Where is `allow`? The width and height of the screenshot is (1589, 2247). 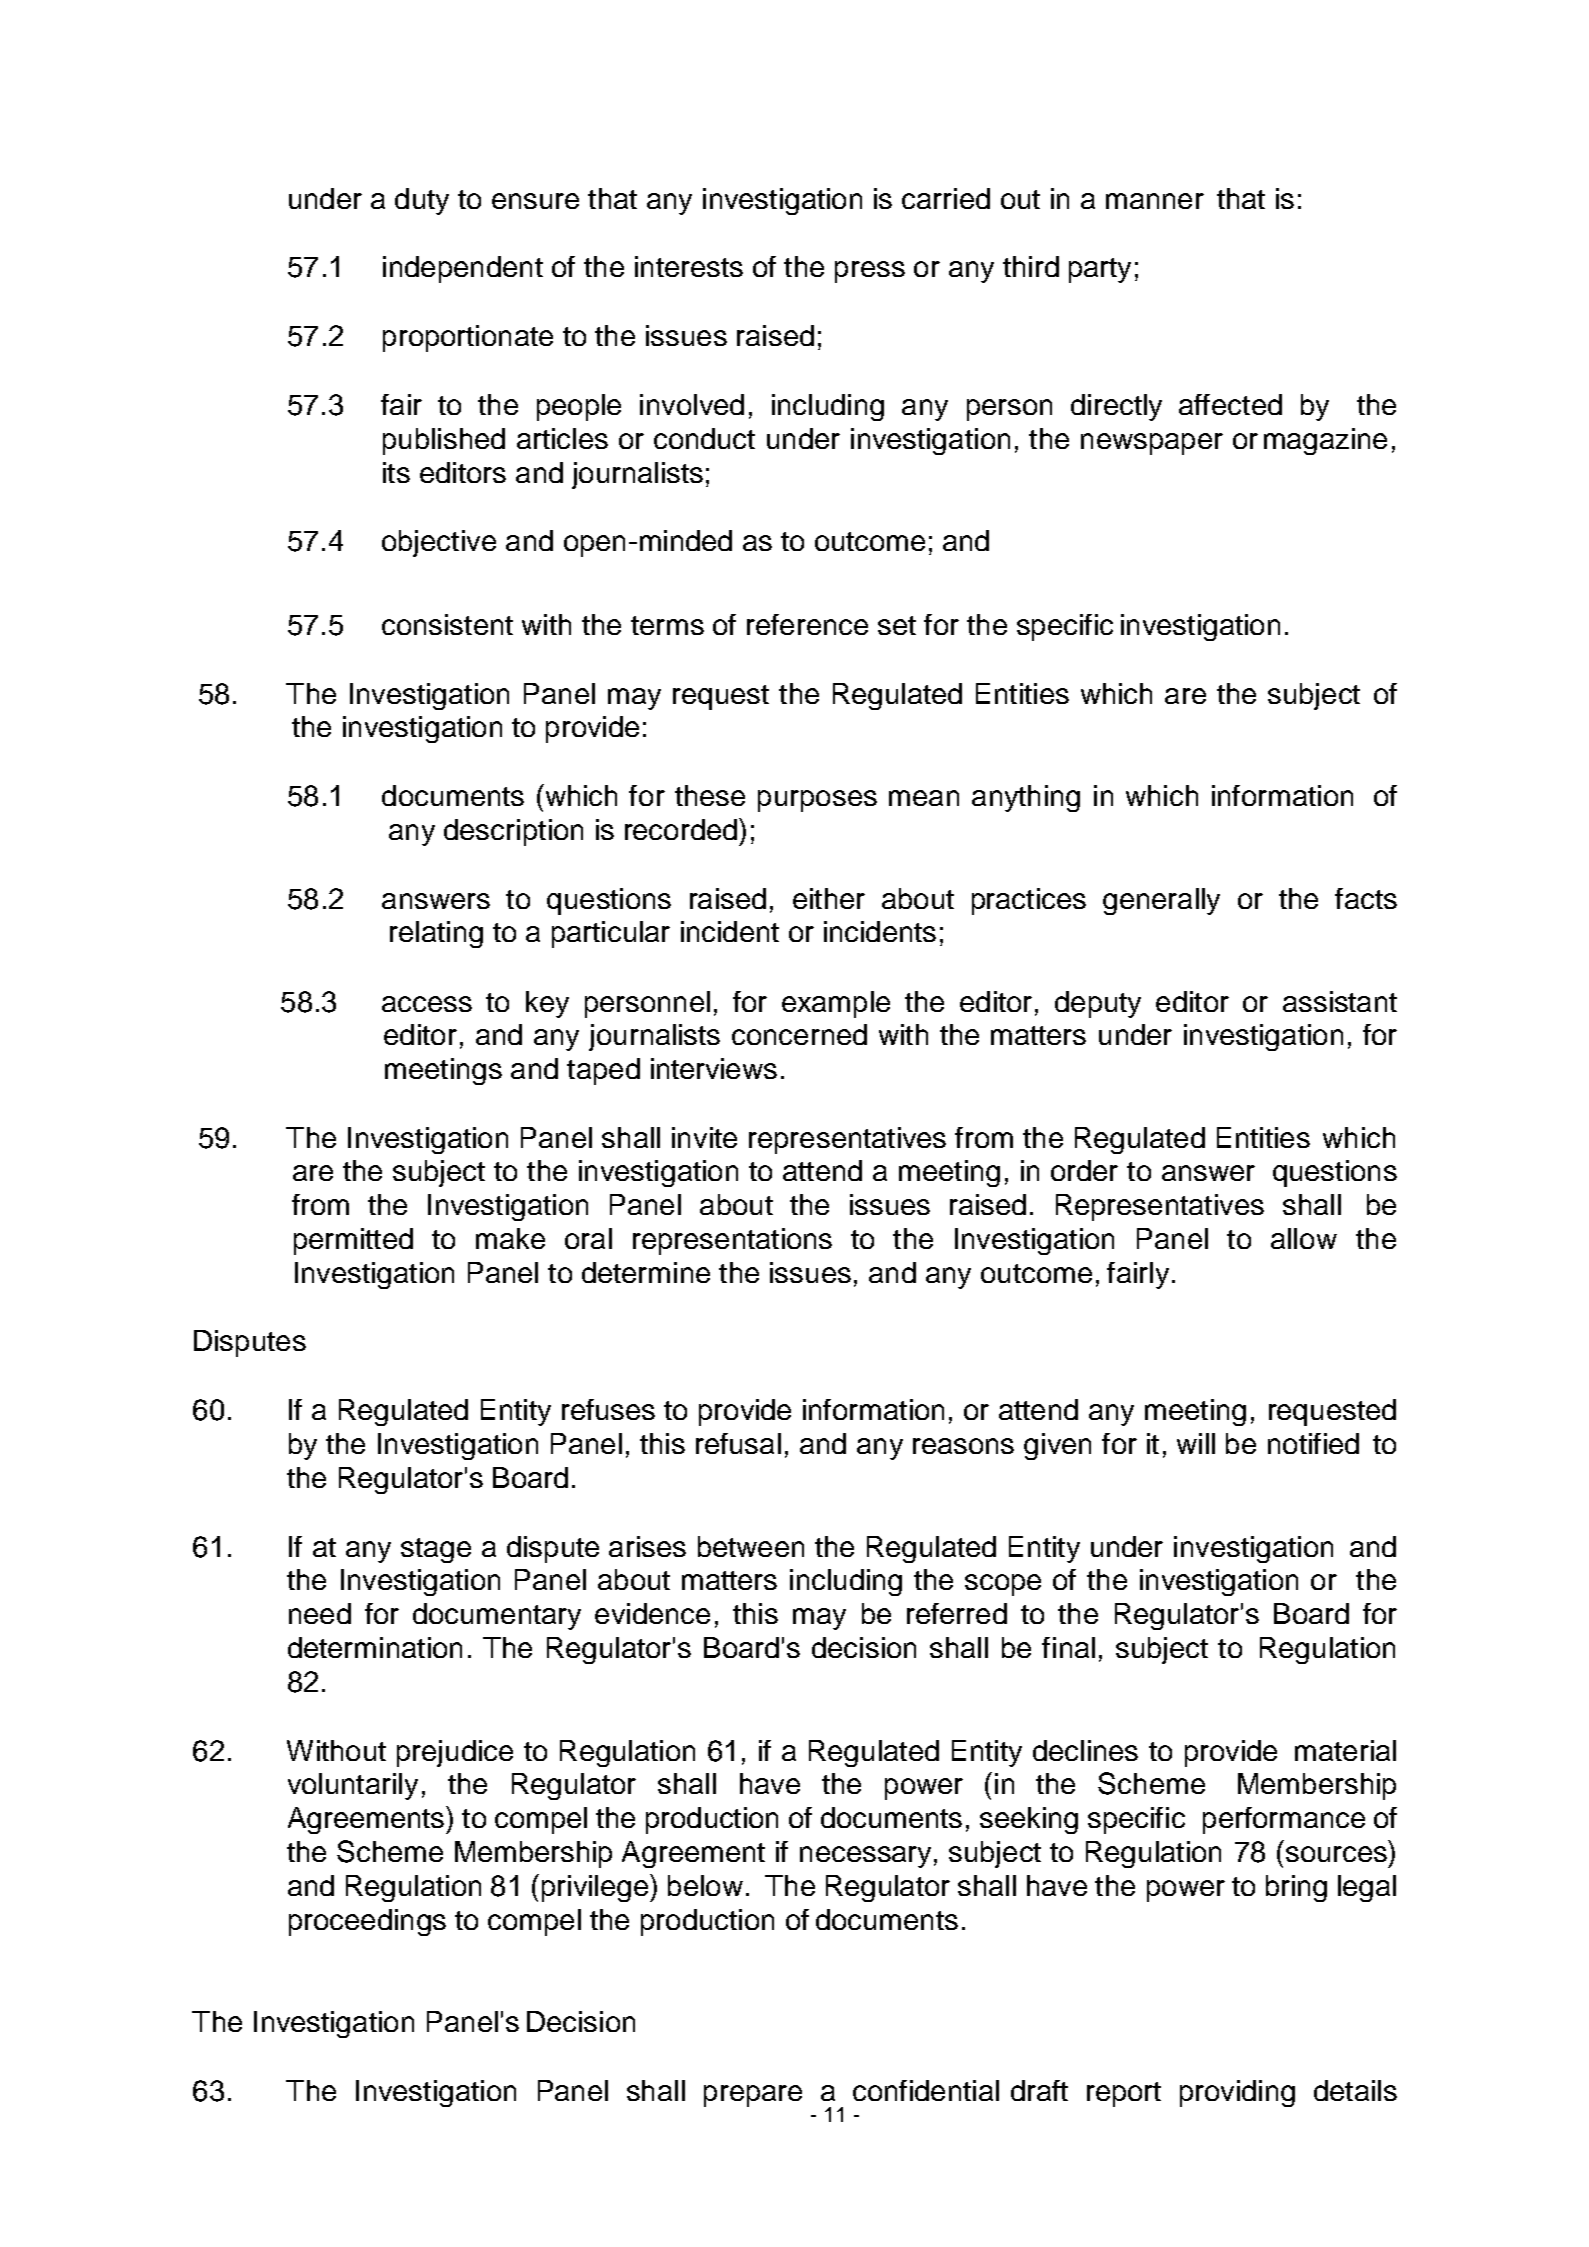
allow is located at coordinates (1304, 1238).
